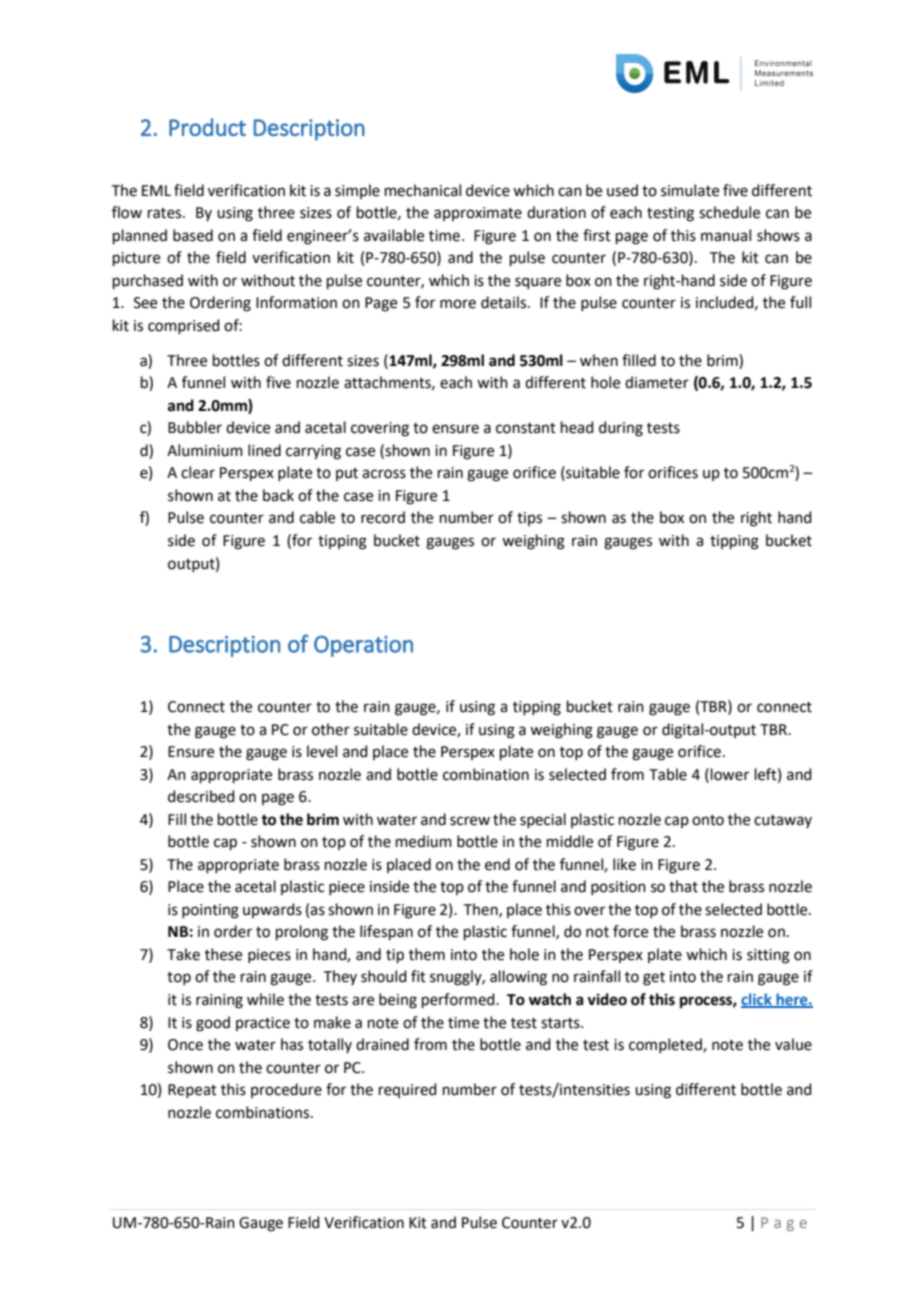  What do you see at coordinates (423, 190) in the screenshot?
I see `mechanical` at bounding box center [423, 190].
